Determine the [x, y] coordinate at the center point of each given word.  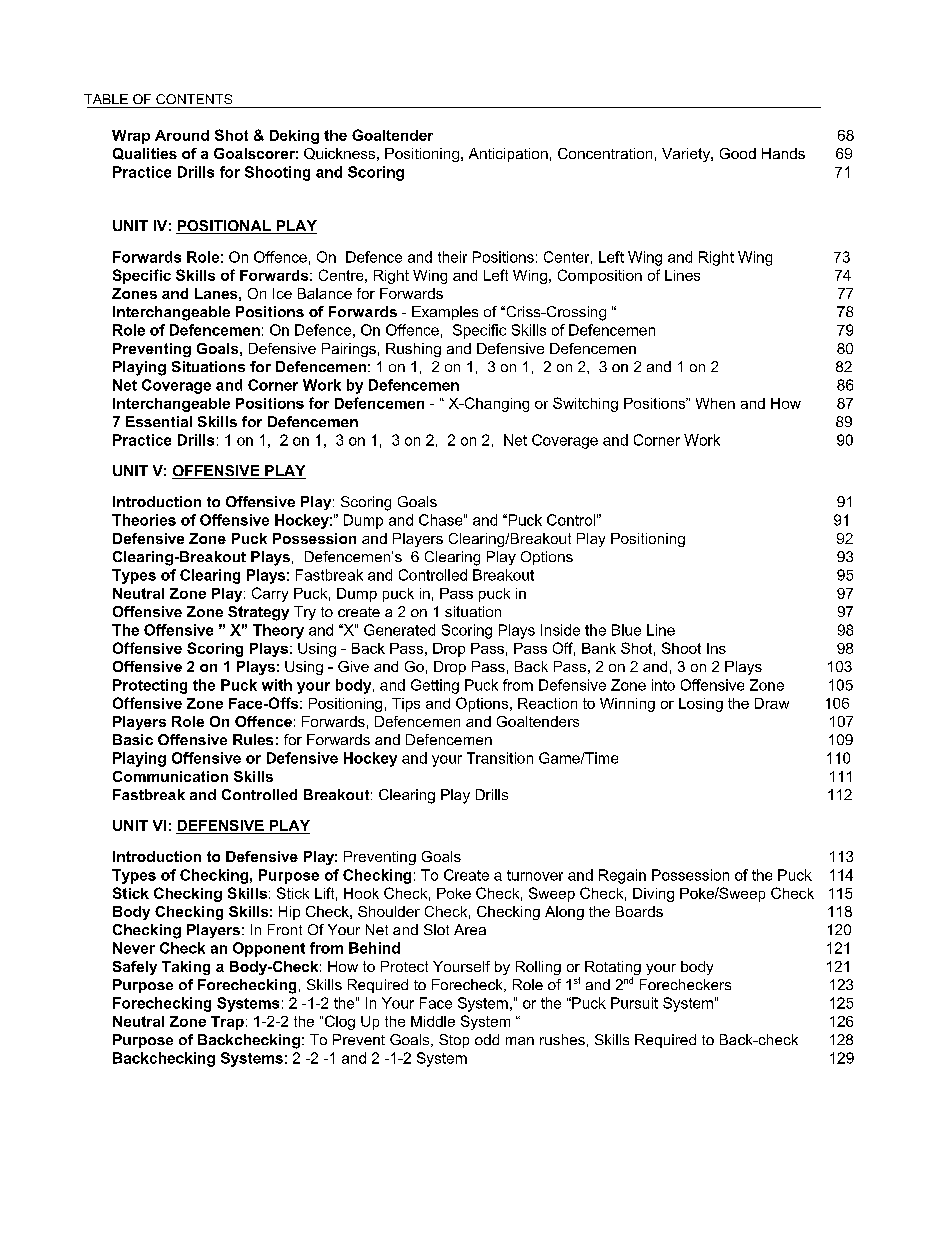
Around [182, 135]
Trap [227, 1023]
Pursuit [634, 1003]
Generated [399, 630]
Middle [433, 1021]
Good [738, 153]
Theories [144, 520]
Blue [626, 630]
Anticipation [508, 155]
